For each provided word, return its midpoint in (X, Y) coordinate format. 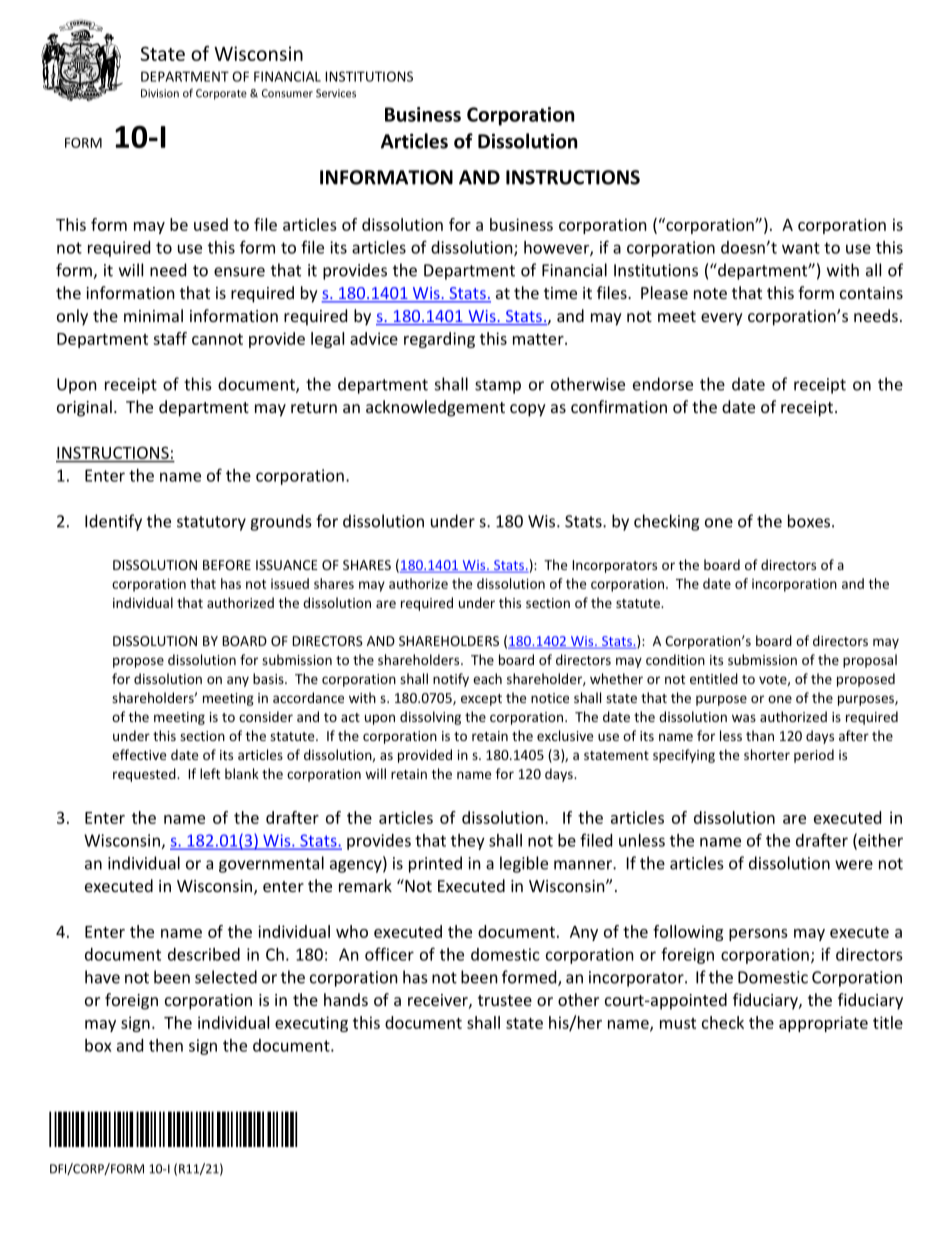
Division (160, 93)
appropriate (823, 1024)
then (166, 1045)
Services (336, 93)
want (801, 248)
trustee (505, 1000)
